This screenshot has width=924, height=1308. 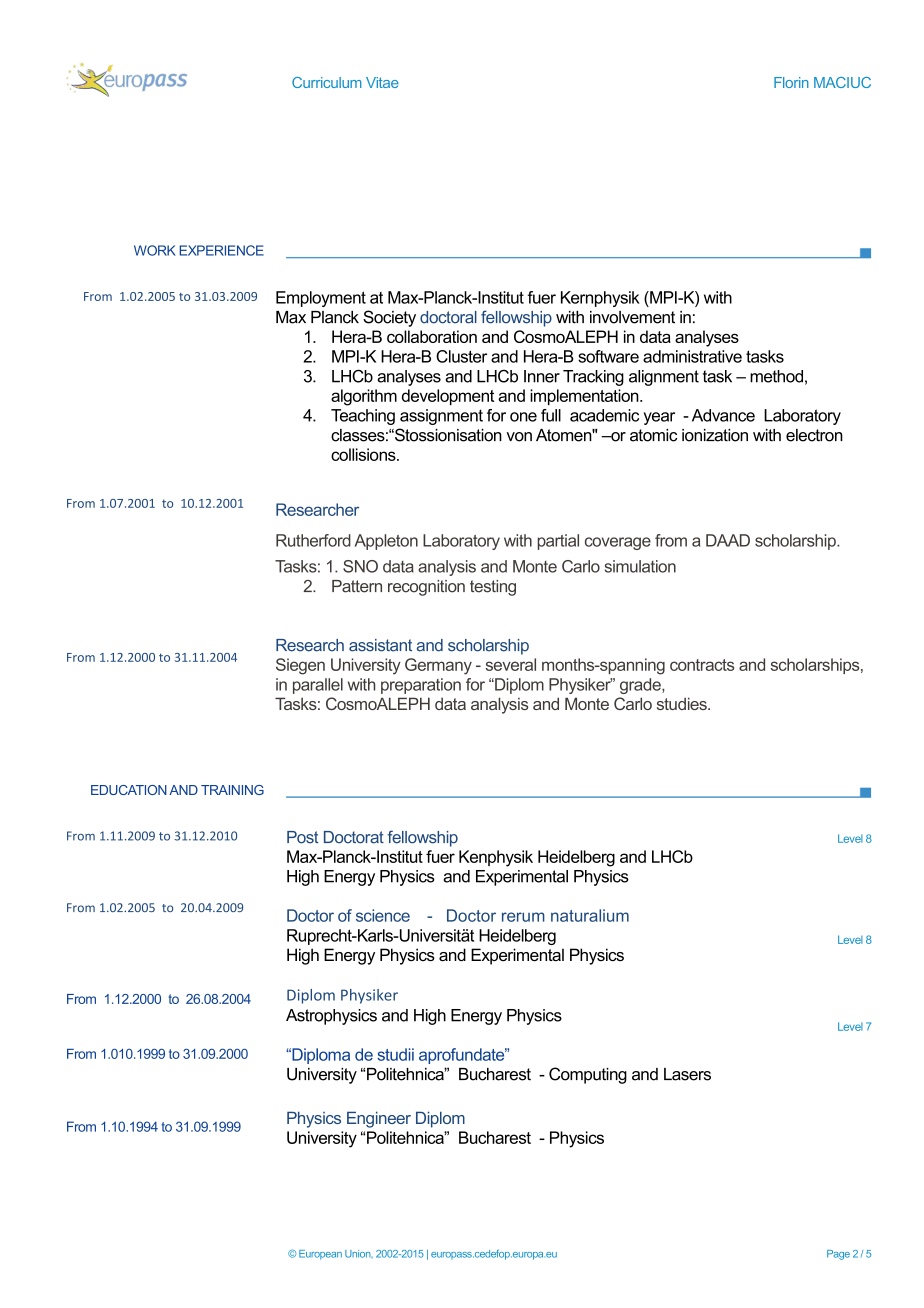 I want to click on several, so click(x=511, y=664).
